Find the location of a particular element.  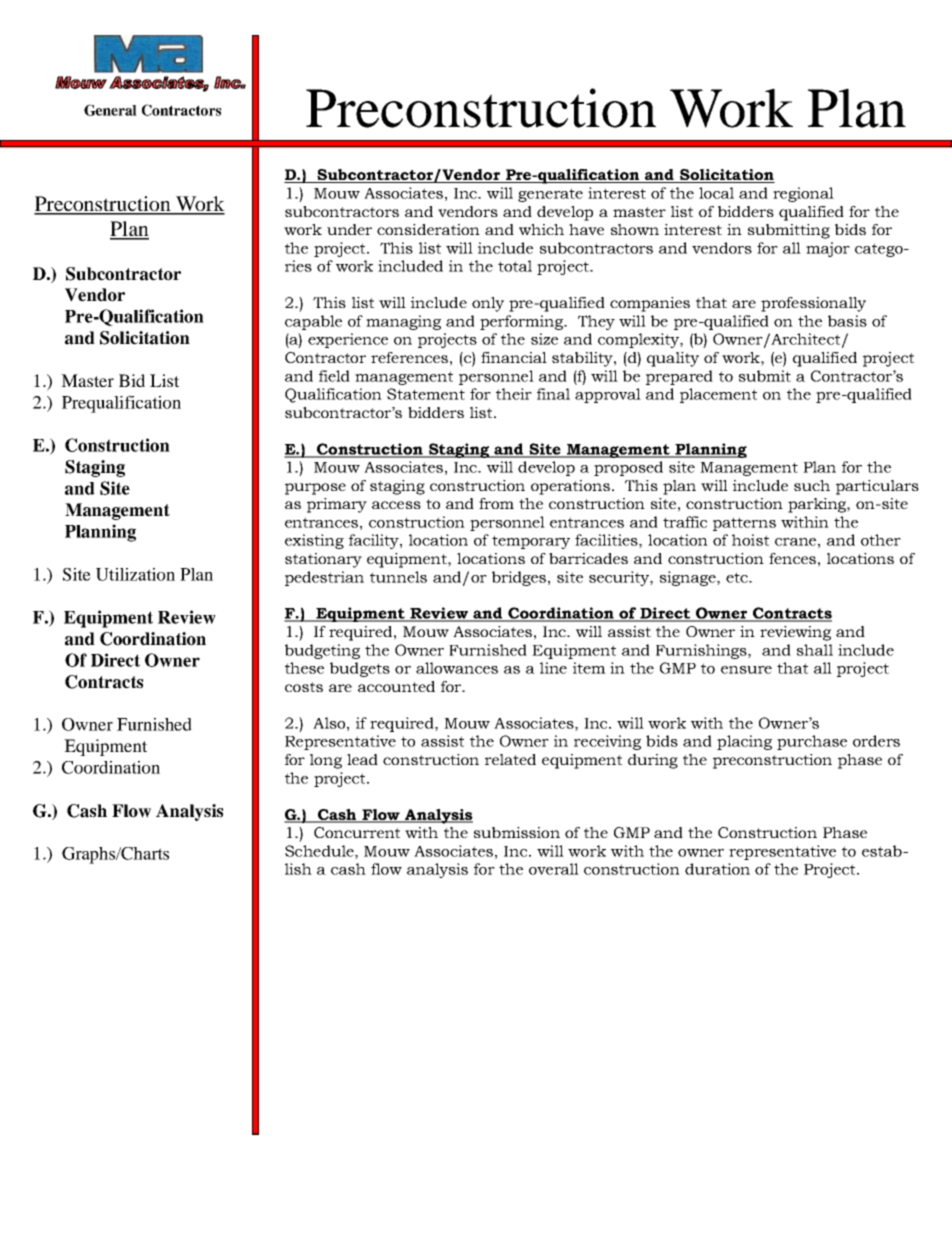

regional is located at coordinates (803, 194).
